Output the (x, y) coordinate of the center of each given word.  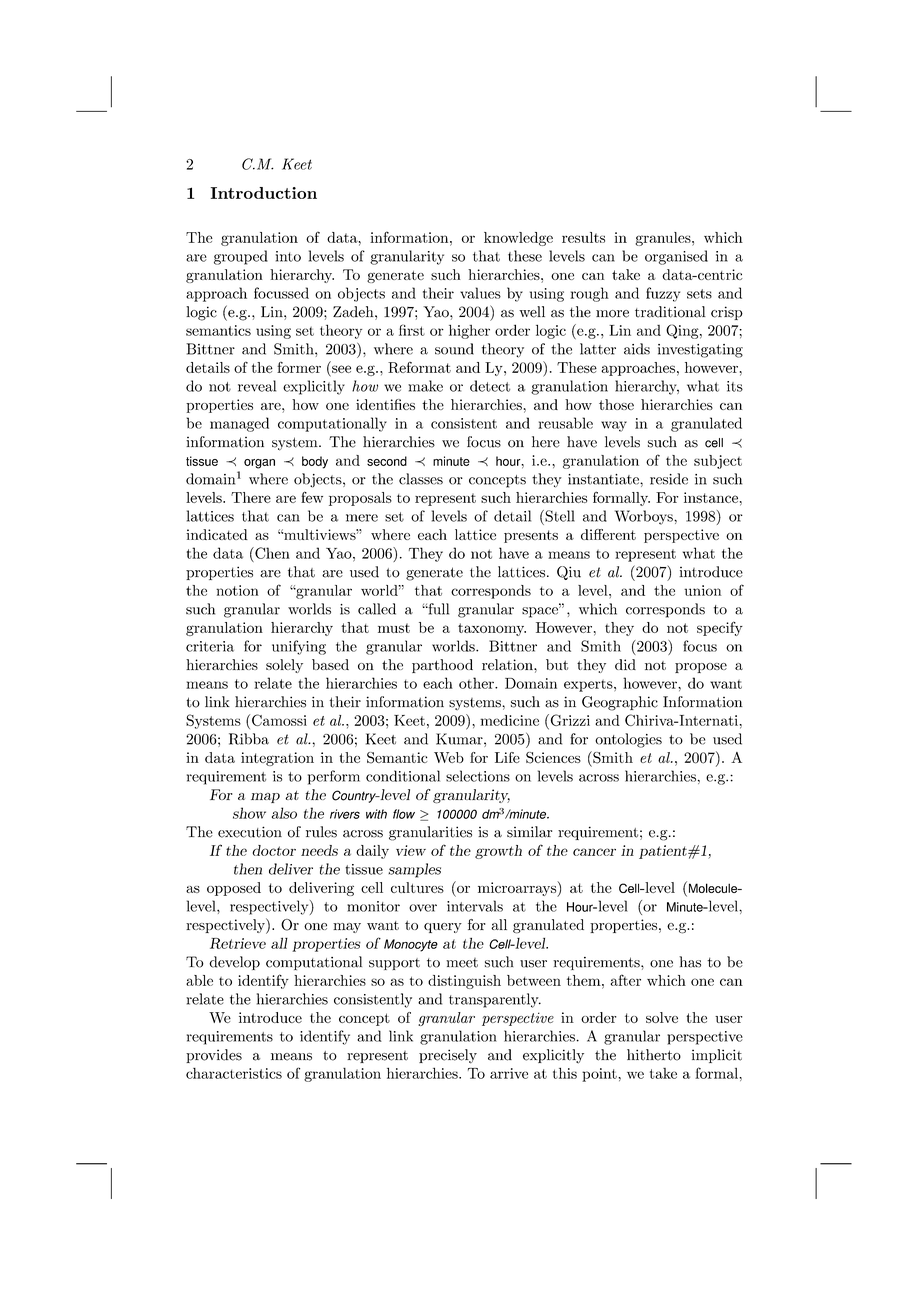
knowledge (518, 239)
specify (720, 628)
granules (663, 239)
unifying (299, 647)
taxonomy (492, 629)
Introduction (264, 193)
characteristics (234, 1073)
